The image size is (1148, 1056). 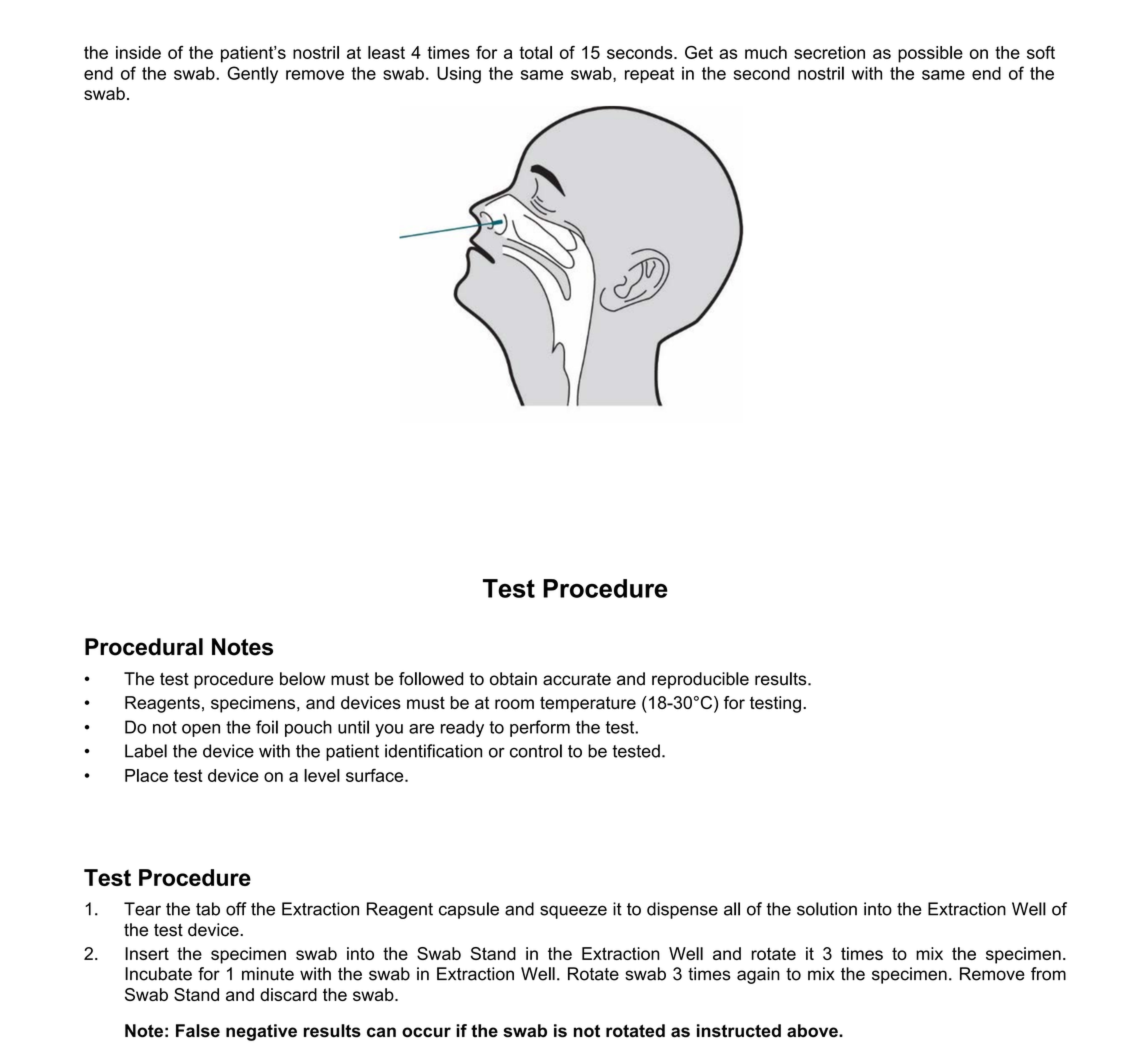 What do you see at coordinates (144, 647) in the screenshot?
I see `Procedural` at bounding box center [144, 647].
